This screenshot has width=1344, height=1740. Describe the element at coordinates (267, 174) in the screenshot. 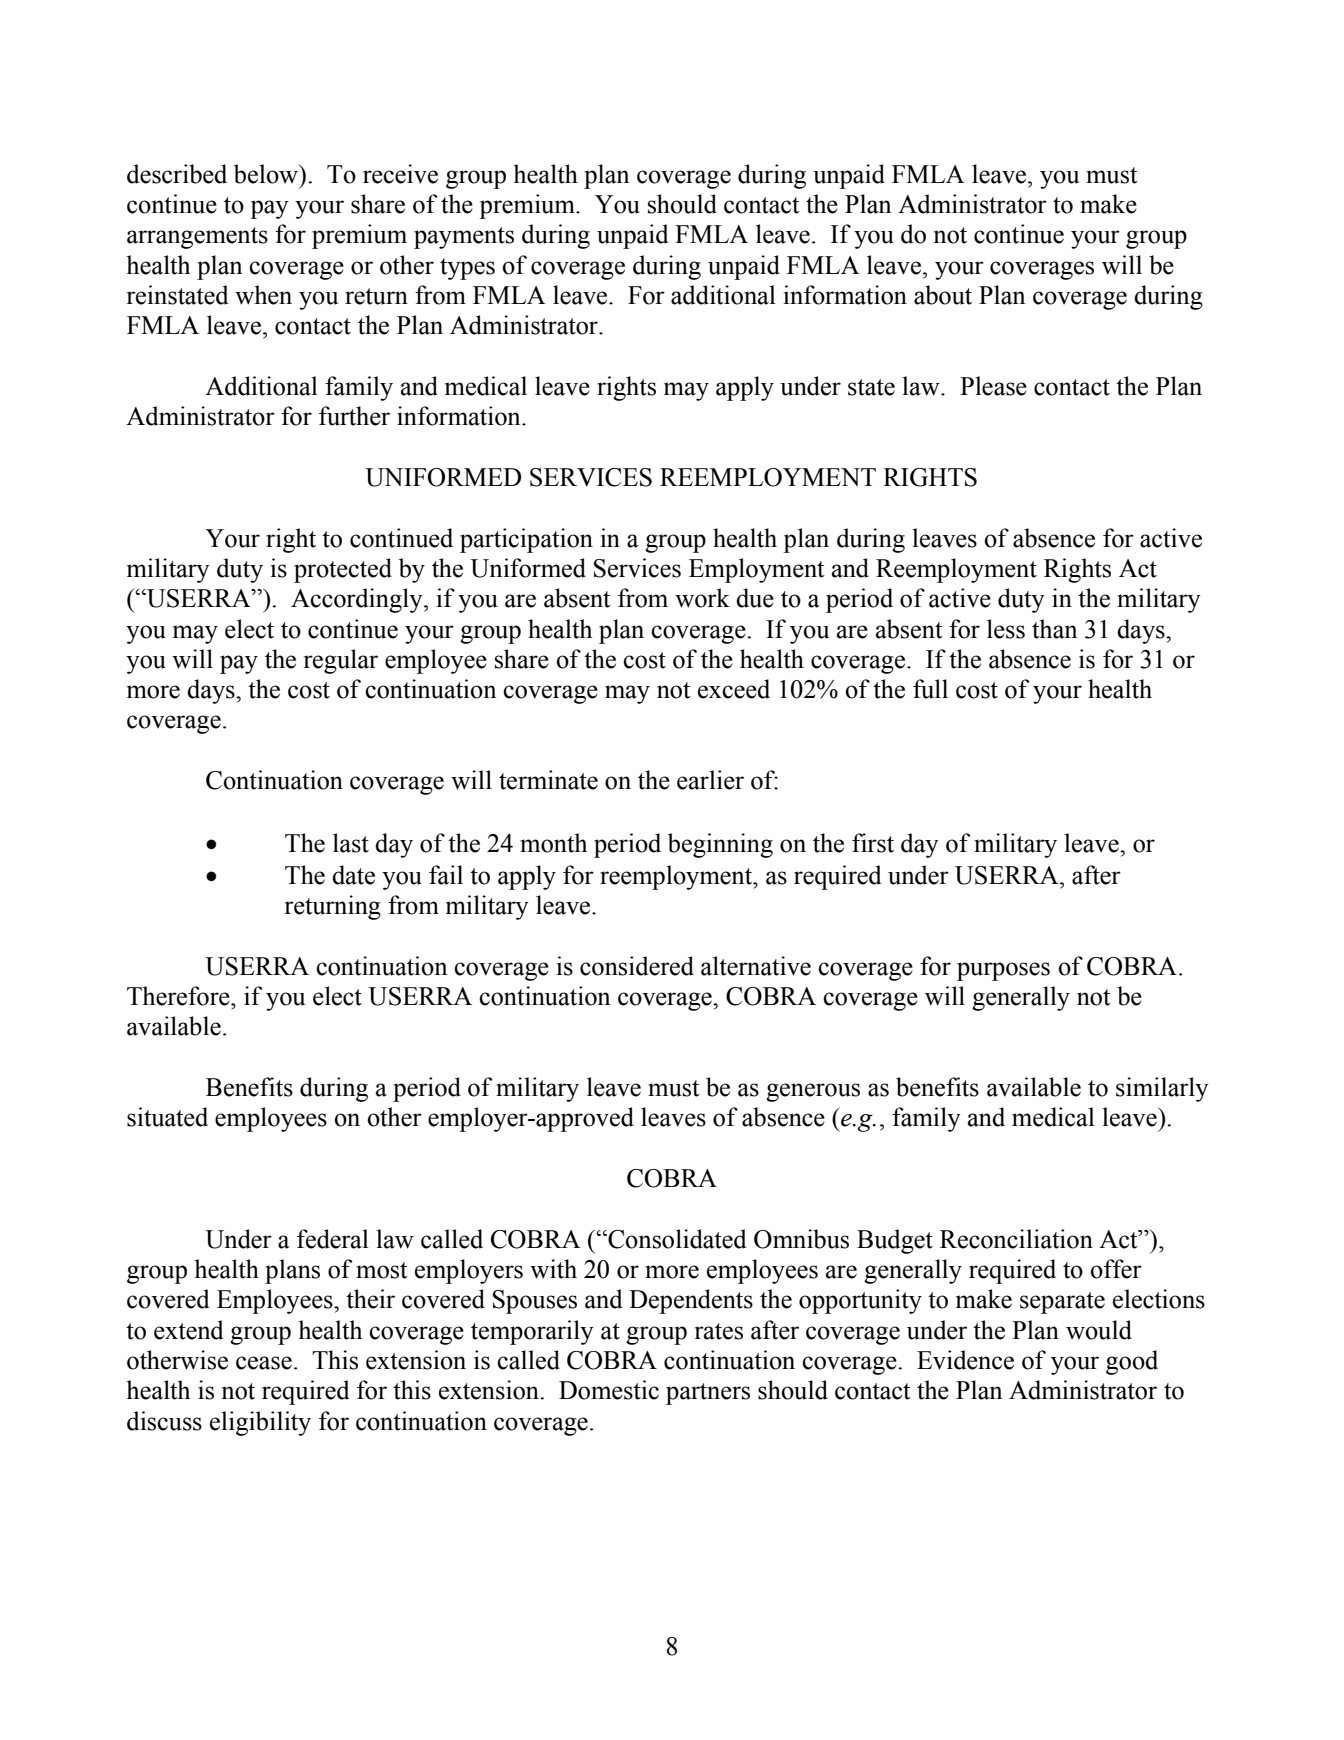

I see `below` at that location.
